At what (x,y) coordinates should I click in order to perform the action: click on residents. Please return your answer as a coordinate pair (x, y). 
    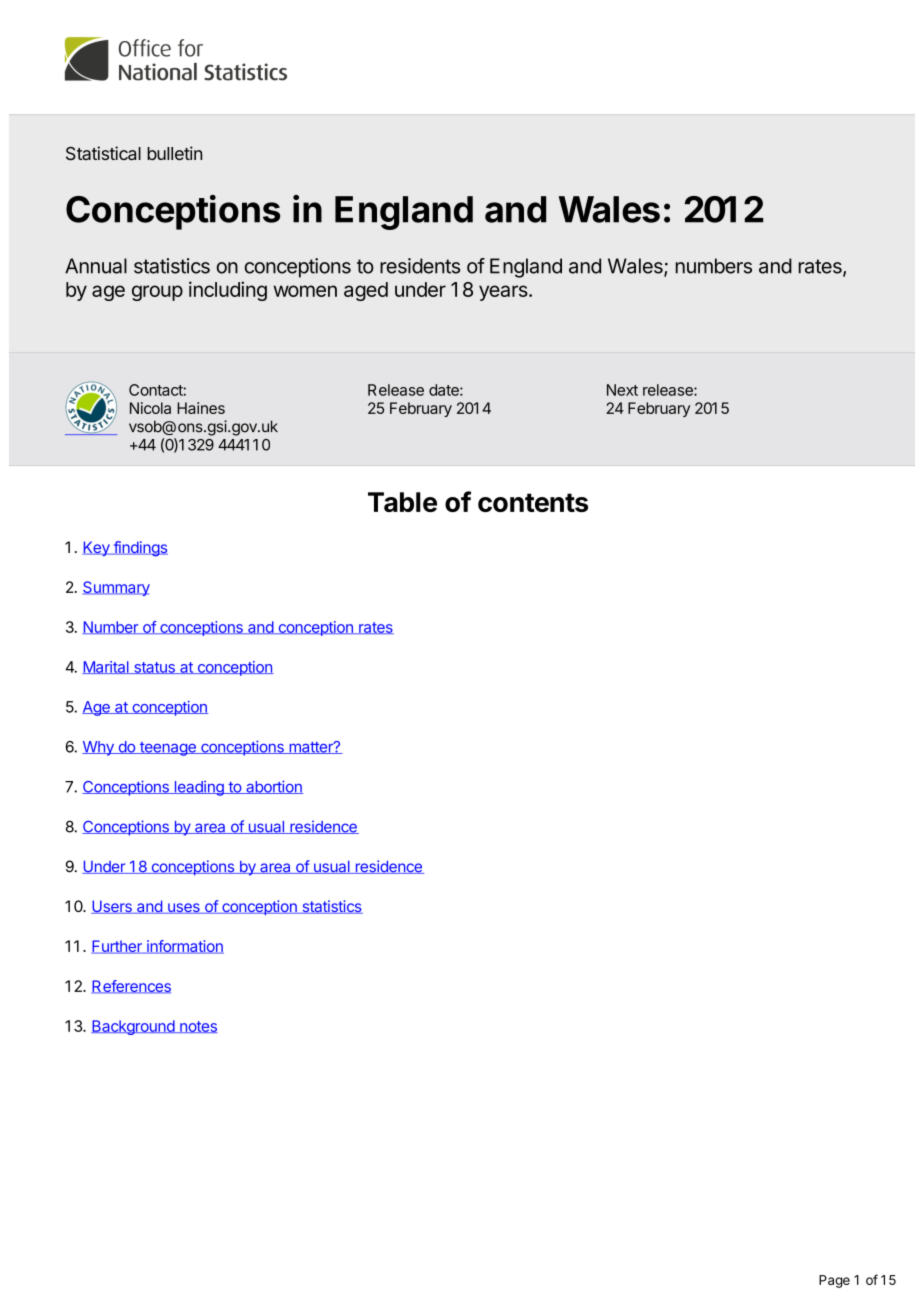
    Looking at the image, I should click on (420, 266).
